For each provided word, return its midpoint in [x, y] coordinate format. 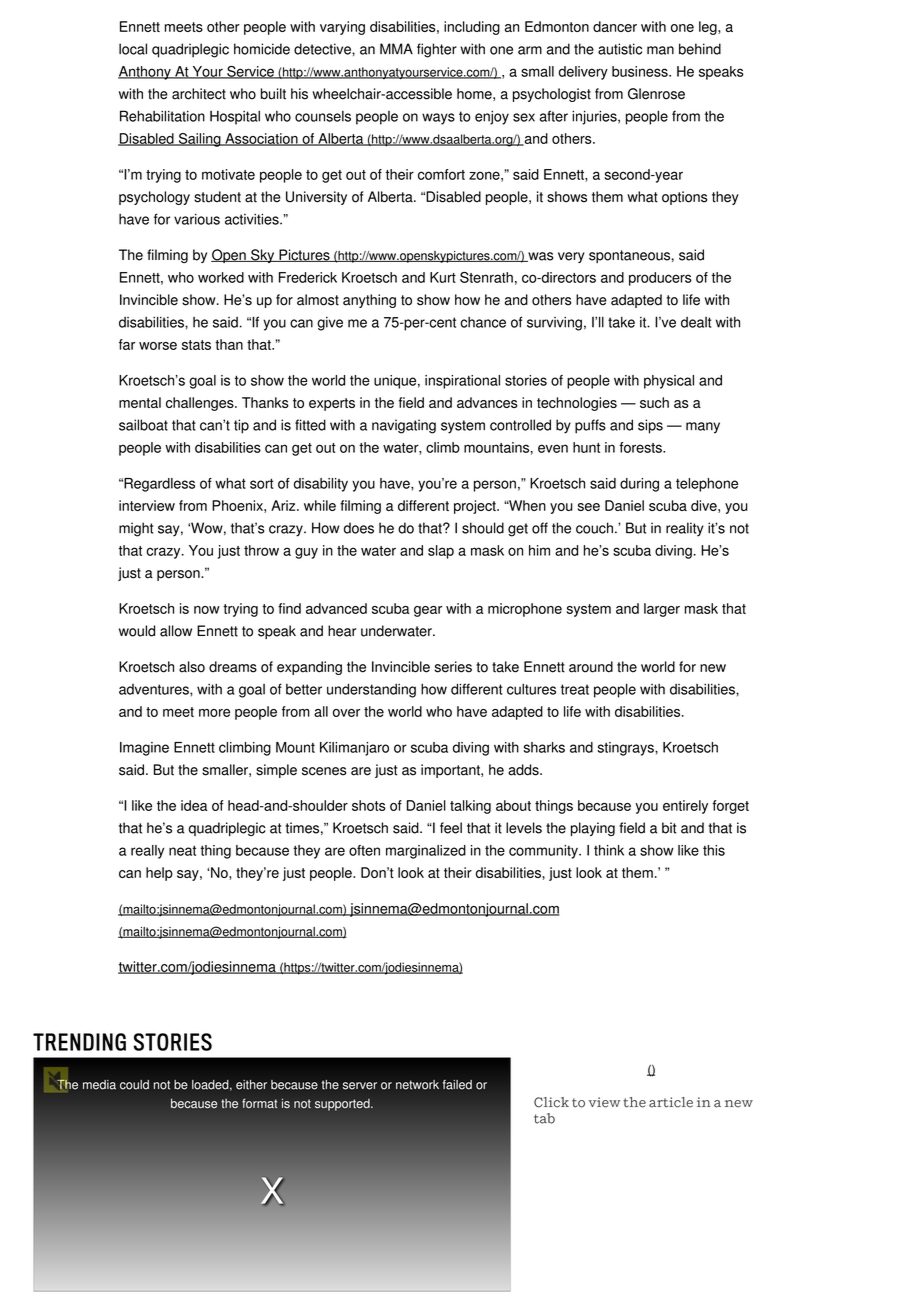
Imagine [144, 749]
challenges [201, 404]
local [133, 49]
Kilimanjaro [354, 749]
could [134, 1085]
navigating [404, 426]
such [654, 402]
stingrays [626, 749]
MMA [396, 48]
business [641, 71]
